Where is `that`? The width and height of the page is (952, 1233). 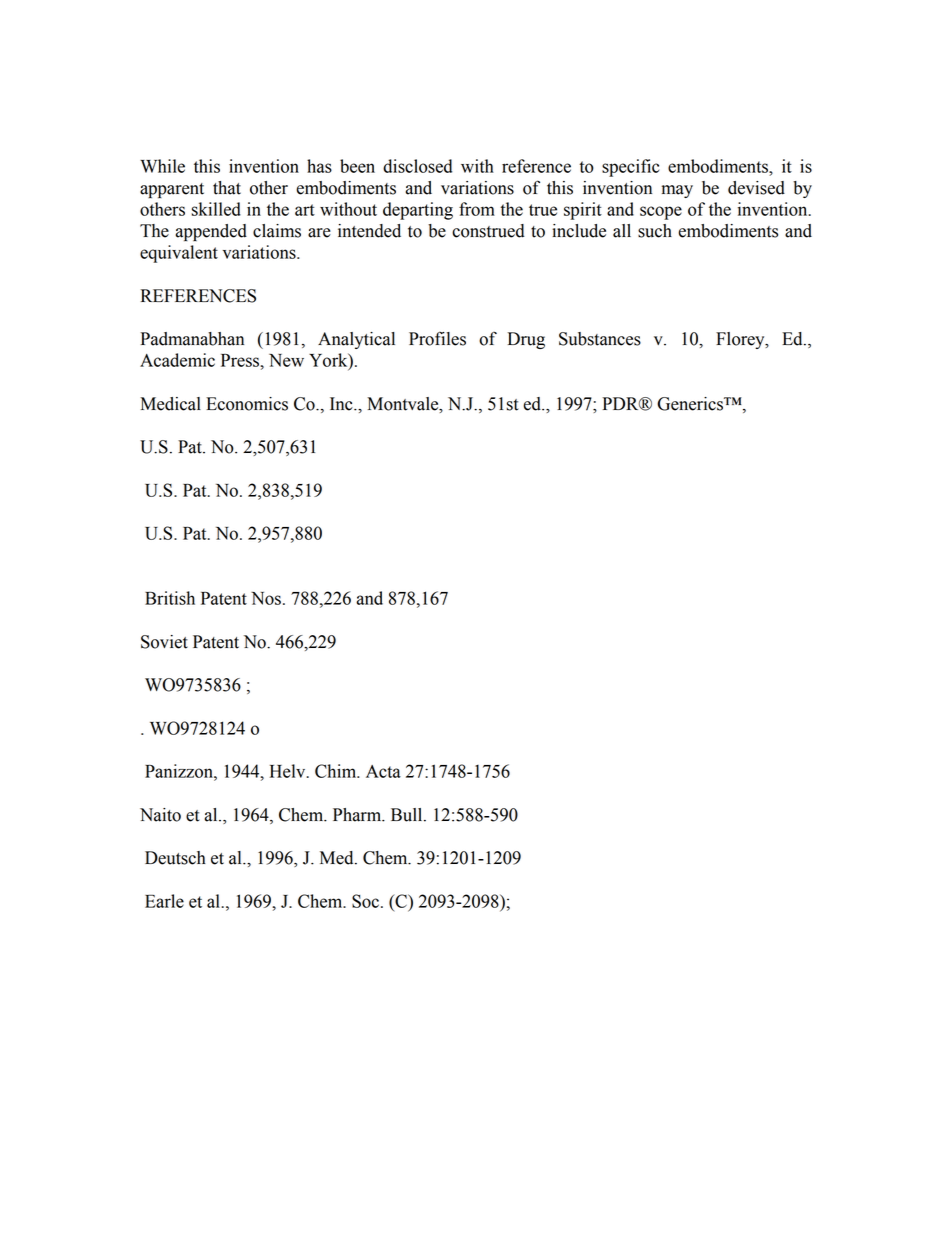 that is located at coordinates (227, 188).
